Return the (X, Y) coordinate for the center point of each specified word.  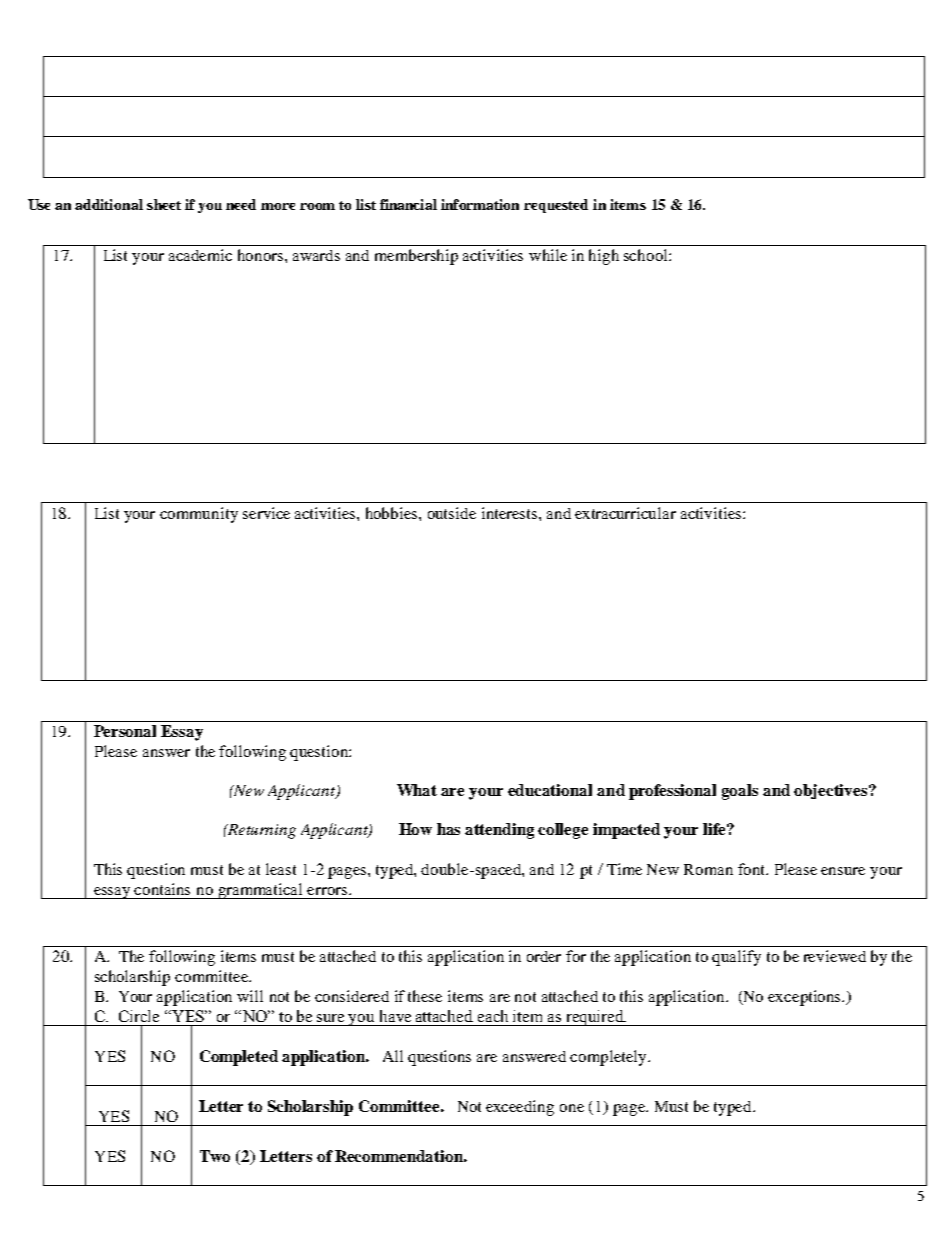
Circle (139, 1016)
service (266, 513)
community (199, 515)
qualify (736, 958)
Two (215, 1156)
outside (452, 513)
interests (509, 513)
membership (416, 257)
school (647, 255)
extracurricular (625, 513)
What (417, 790)
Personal (125, 731)
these (425, 996)
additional (109, 204)
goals (740, 792)
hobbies (393, 513)
